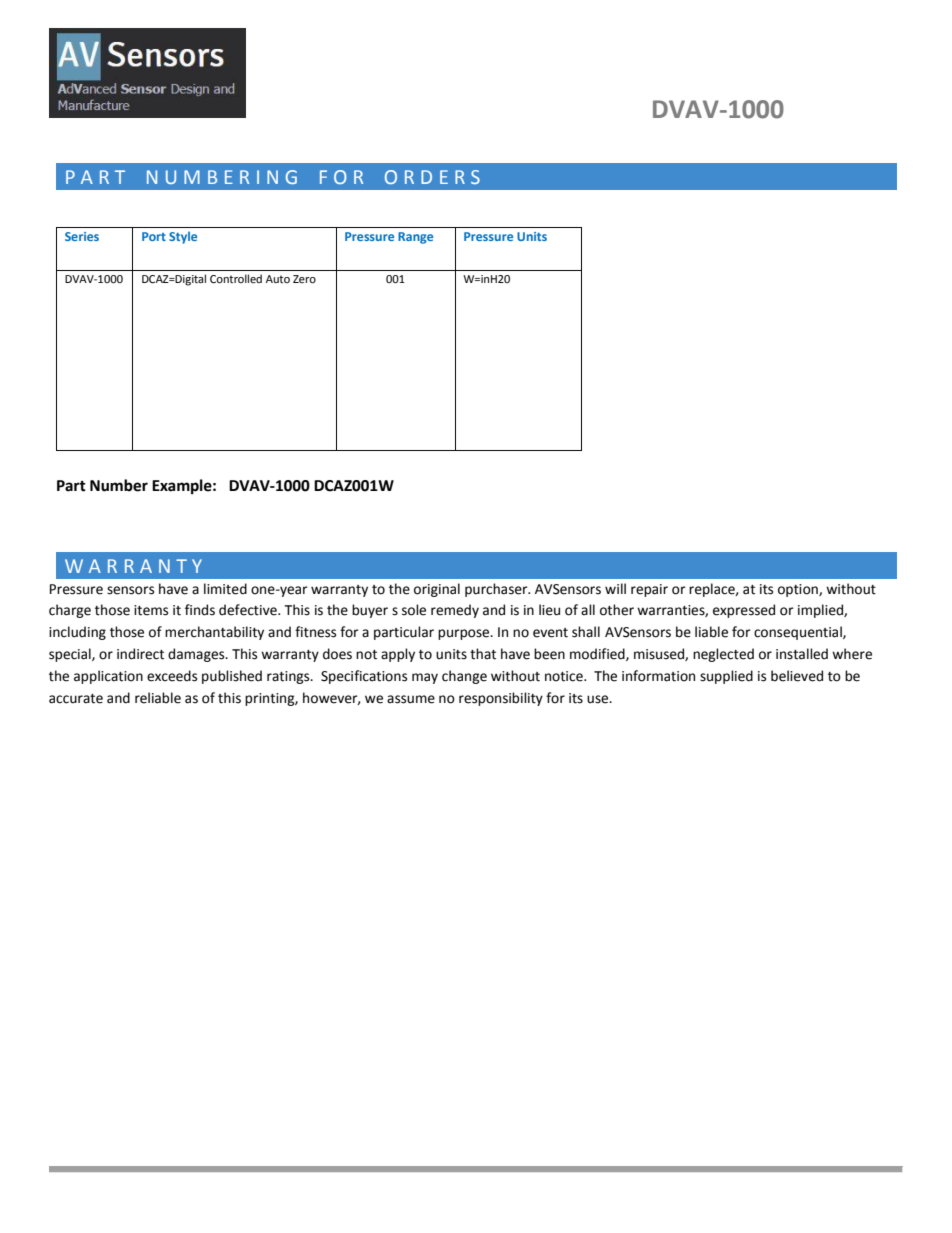 The width and height of the document is (952, 1233). What do you see at coordinates (304, 279) in the document?
I see `Zero` at bounding box center [304, 279].
